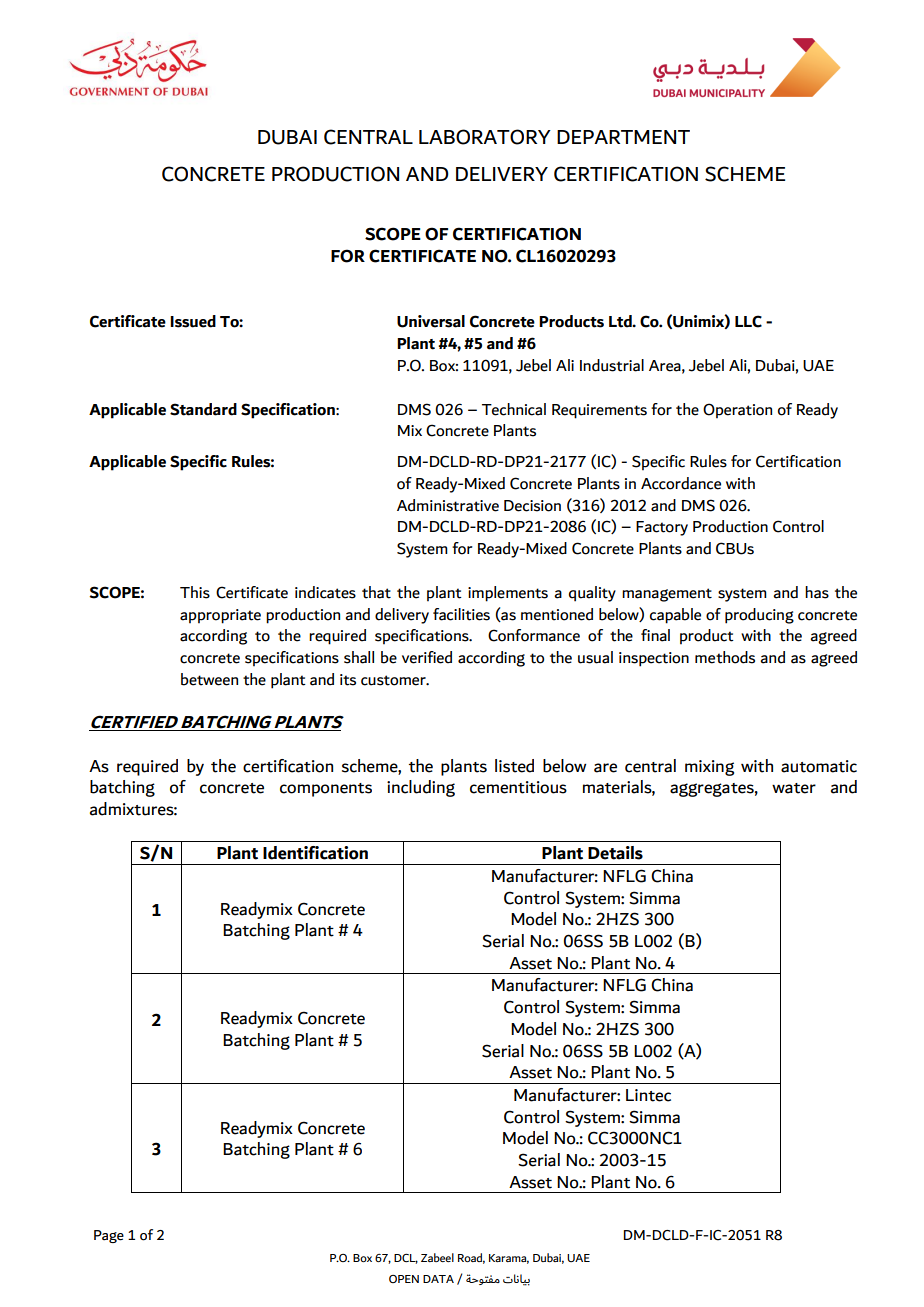 The height and width of the screenshot is (1307, 924). Describe the element at coordinates (109, 1236) in the screenshot. I see `Page` at that location.
